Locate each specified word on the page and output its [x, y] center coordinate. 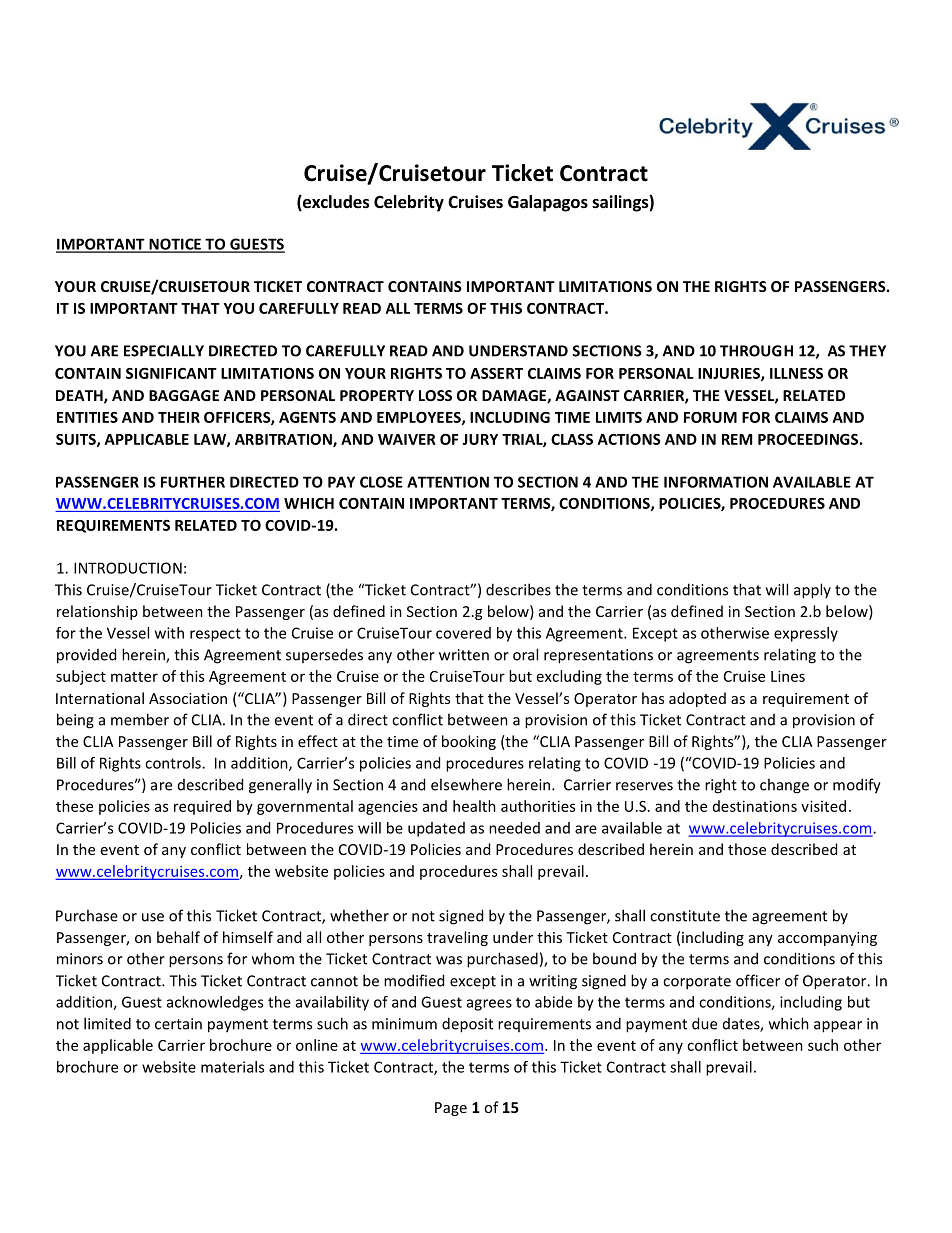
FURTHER [193, 482]
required [202, 807]
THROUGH [756, 351]
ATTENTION [448, 482]
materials [232, 1067]
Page [451, 1109]
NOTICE [175, 245]
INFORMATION [716, 482]
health [474, 806]
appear [838, 1027]
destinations [755, 806]
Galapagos [548, 203]
